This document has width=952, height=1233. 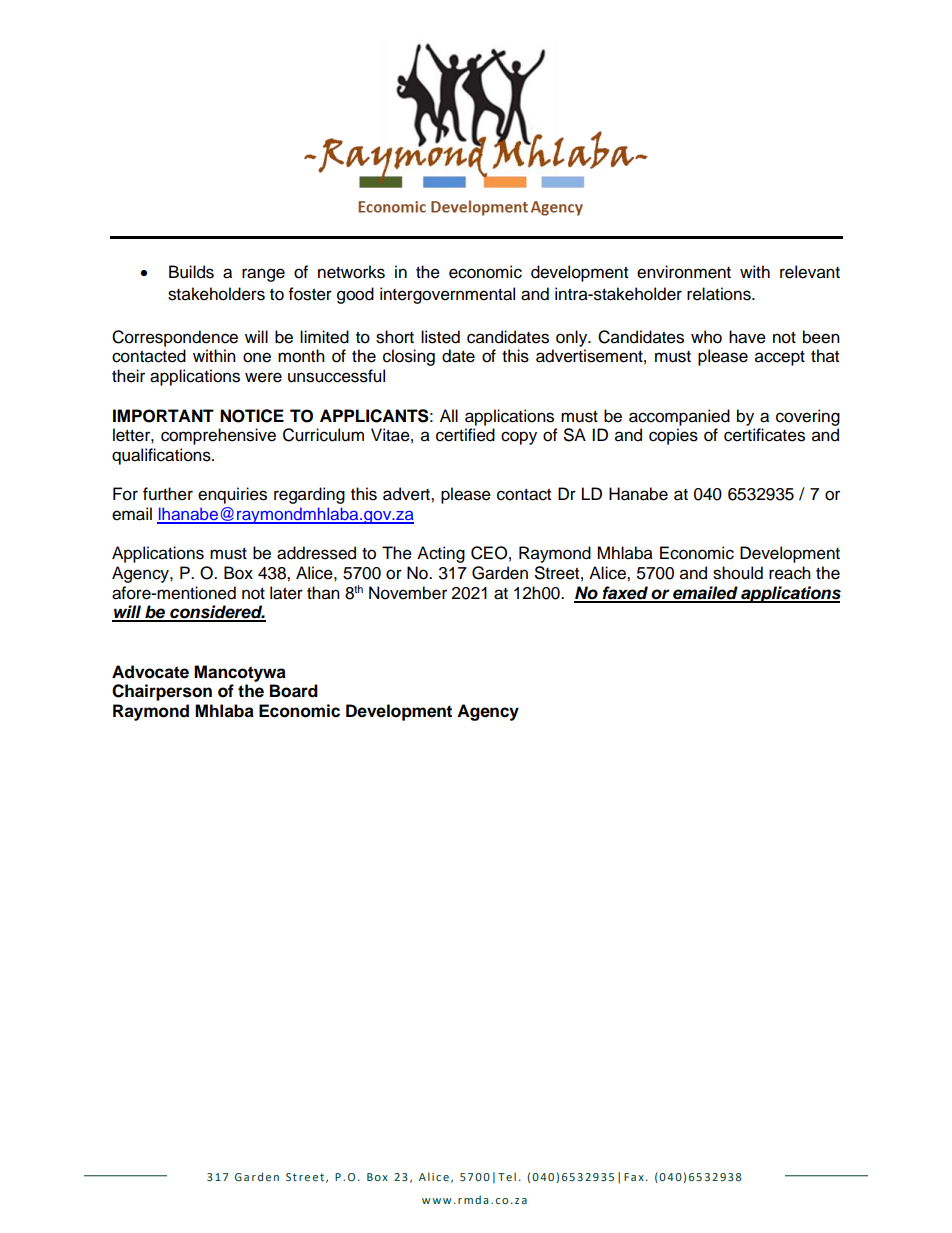 What do you see at coordinates (286, 593) in the document?
I see `later` at bounding box center [286, 593].
